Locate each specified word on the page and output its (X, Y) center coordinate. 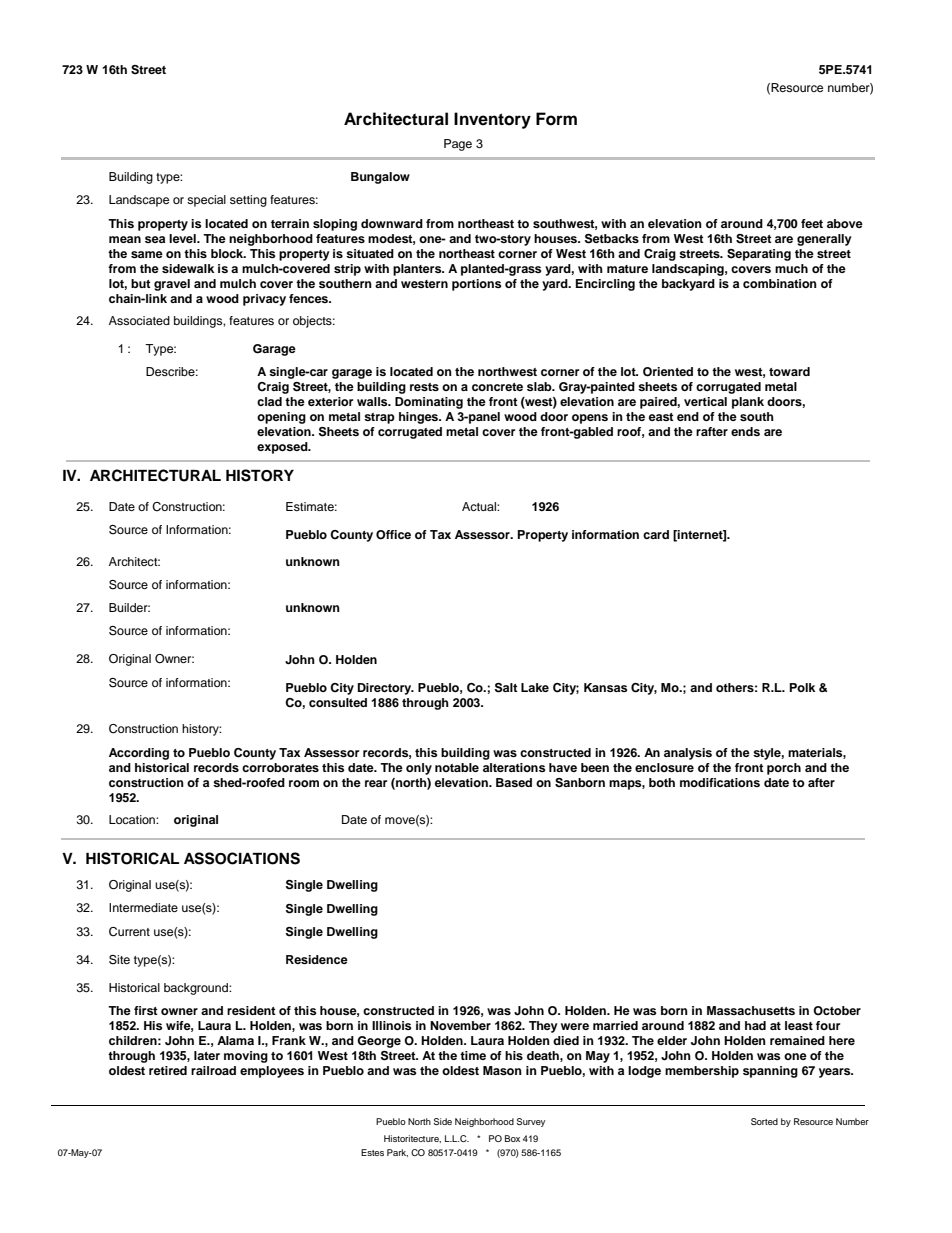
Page (458, 145)
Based (514, 782)
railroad (213, 1070)
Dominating (429, 403)
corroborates (280, 767)
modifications (720, 782)
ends (745, 431)
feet (812, 223)
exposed (283, 448)
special (206, 201)
